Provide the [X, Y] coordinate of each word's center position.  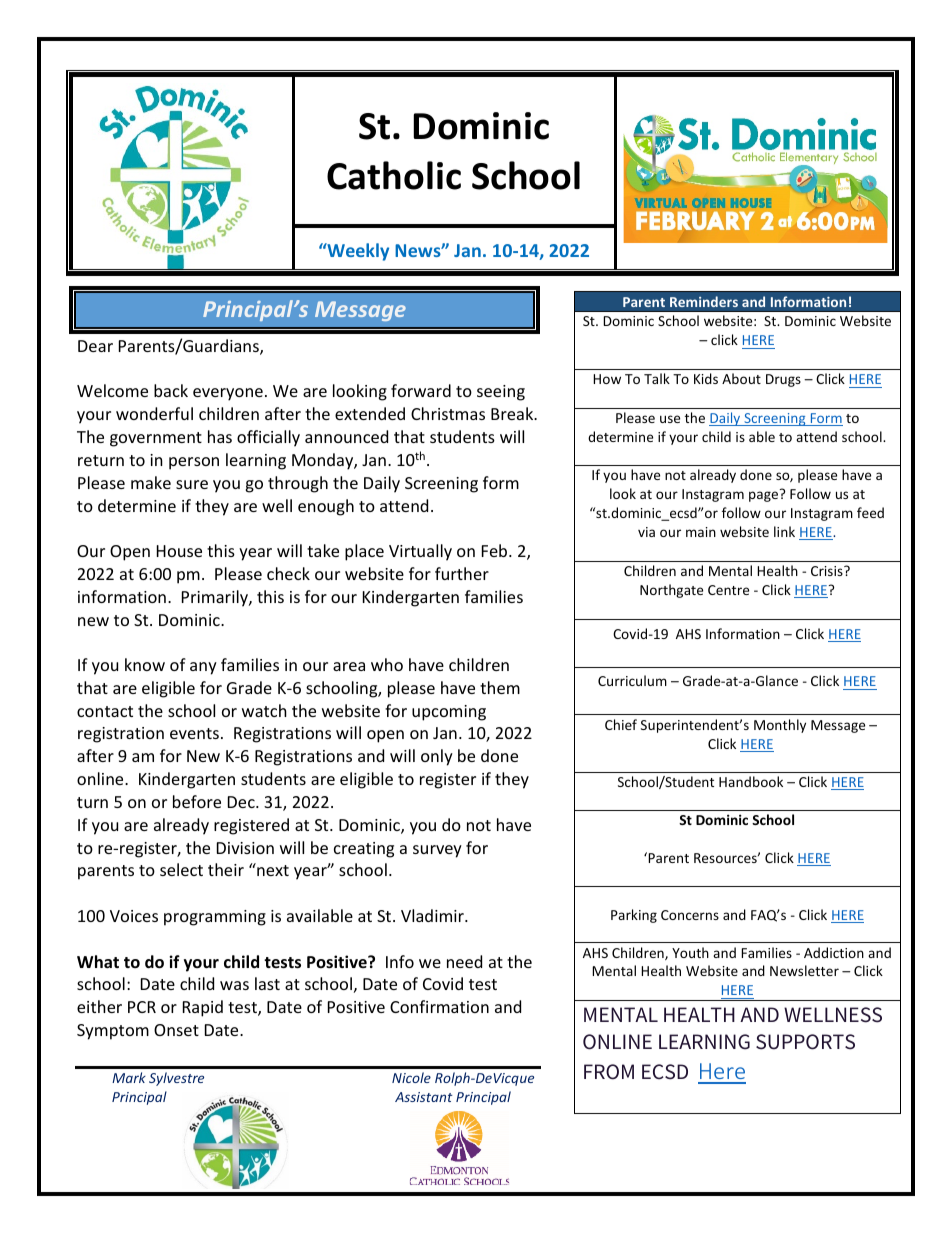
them [500, 687]
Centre [728, 590]
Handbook [751, 781]
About [741, 378]
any [203, 668]
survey [437, 851]
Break [513, 413]
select [181, 869]
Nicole [411, 1077]
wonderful [154, 413]
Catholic [394, 175]
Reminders [704, 301]
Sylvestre [176, 1079]
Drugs [783, 380]
